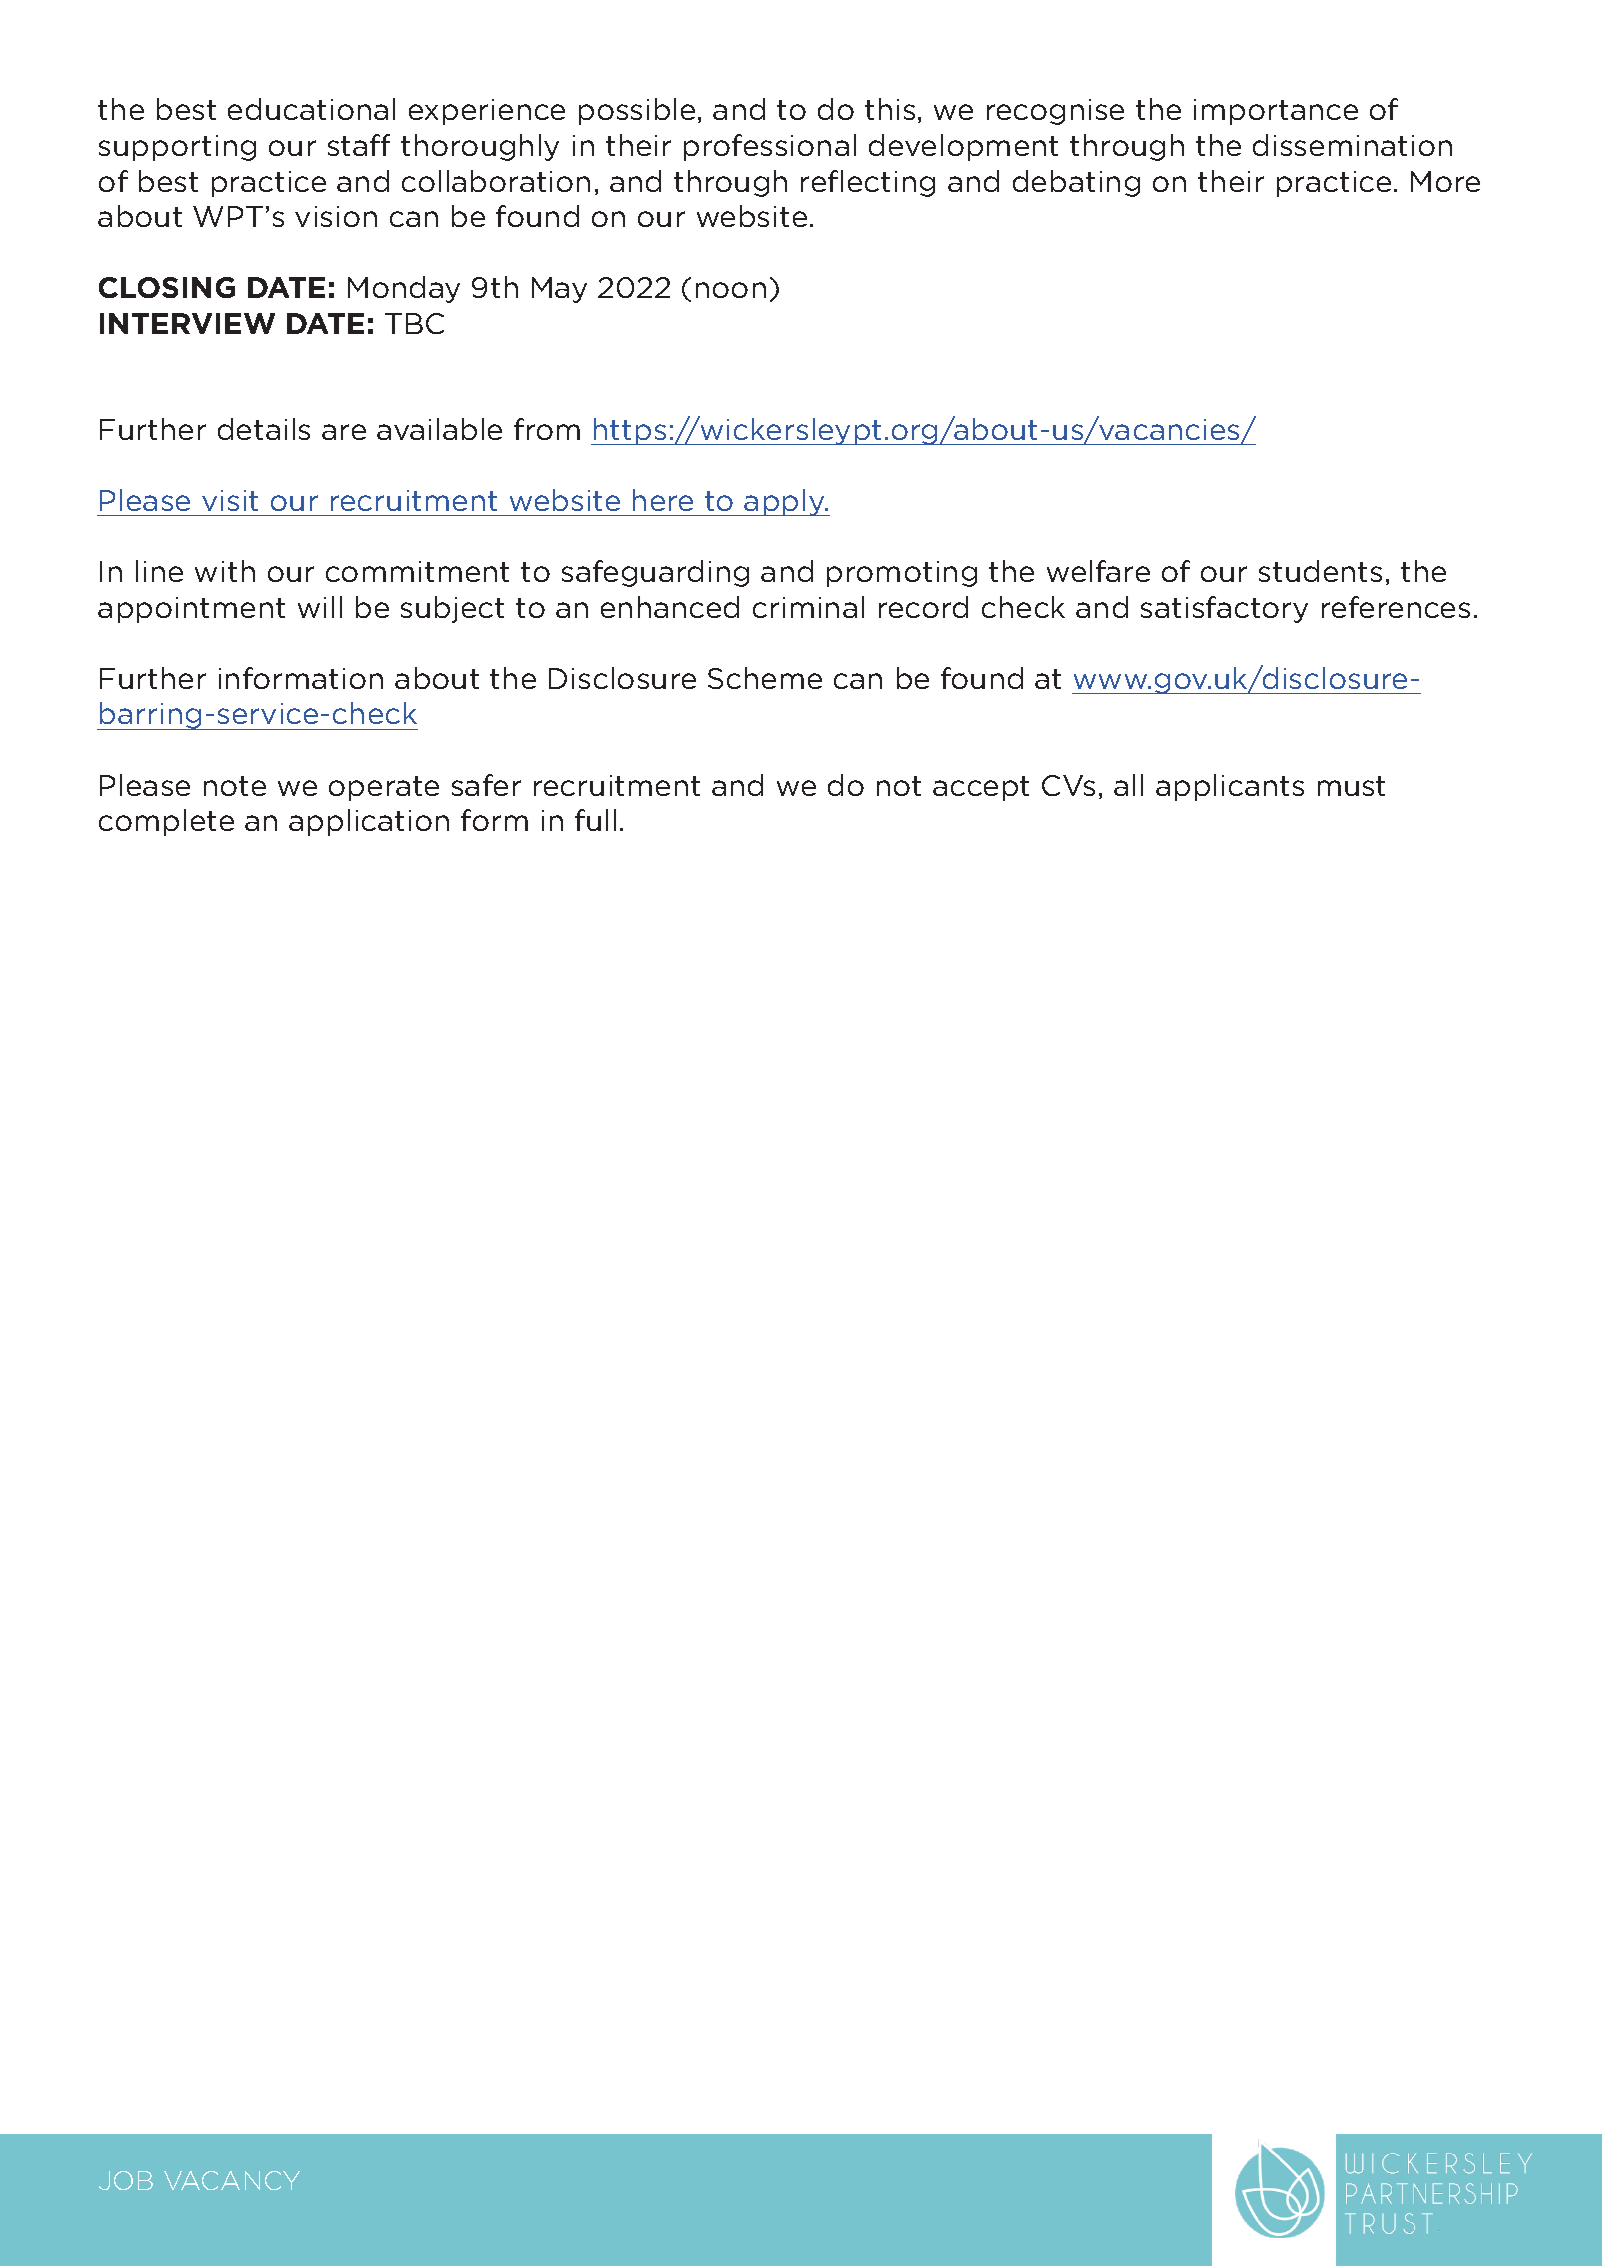 Image resolution: width=1602 pixels, height=2266 pixels. I want to click on VACANCY, so click(232, 2180).
